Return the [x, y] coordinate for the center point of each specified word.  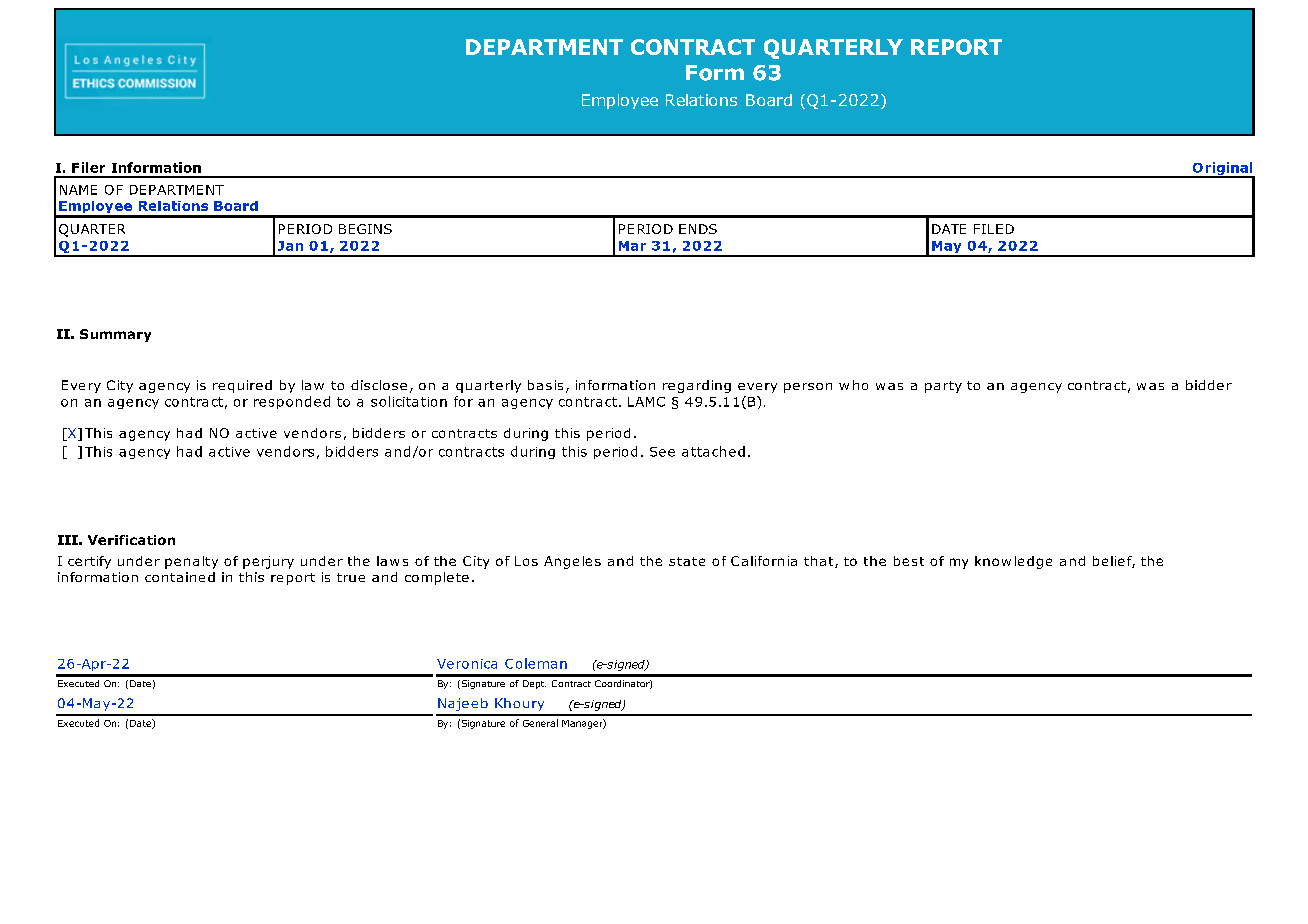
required [242, 386]
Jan [290, 246]
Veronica [467, 664]
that [820, 562]
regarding [697, 386]
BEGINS [365, 229]
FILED [994, 229]
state [687, 561]
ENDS [698, 229]
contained [180, 577]
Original [1222, 170]
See [662, 452]
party [943, 387]
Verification [131, 540]
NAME [78, 190]
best [909, 561]
